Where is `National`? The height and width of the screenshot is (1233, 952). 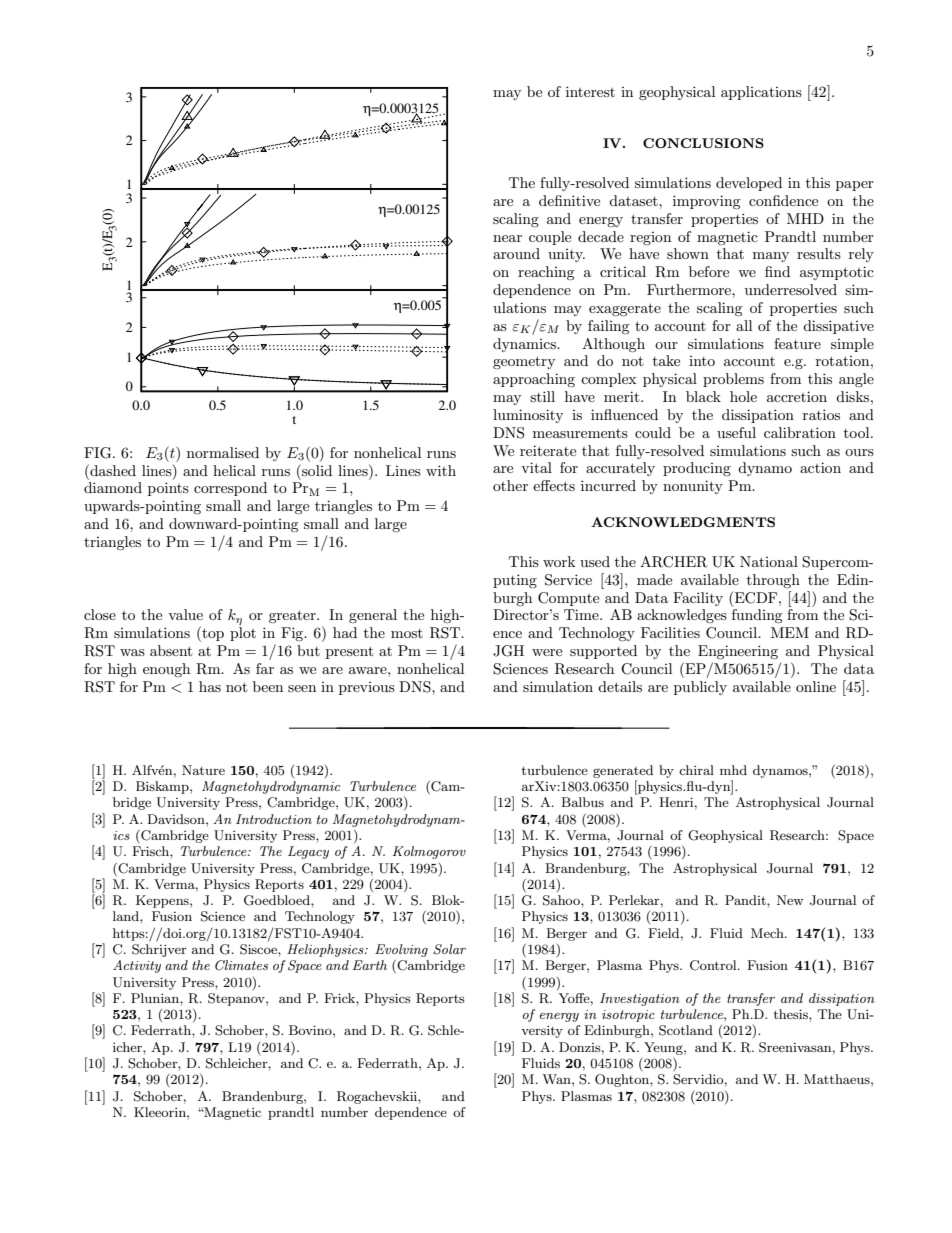 National is located at coordinates (769, 561).
